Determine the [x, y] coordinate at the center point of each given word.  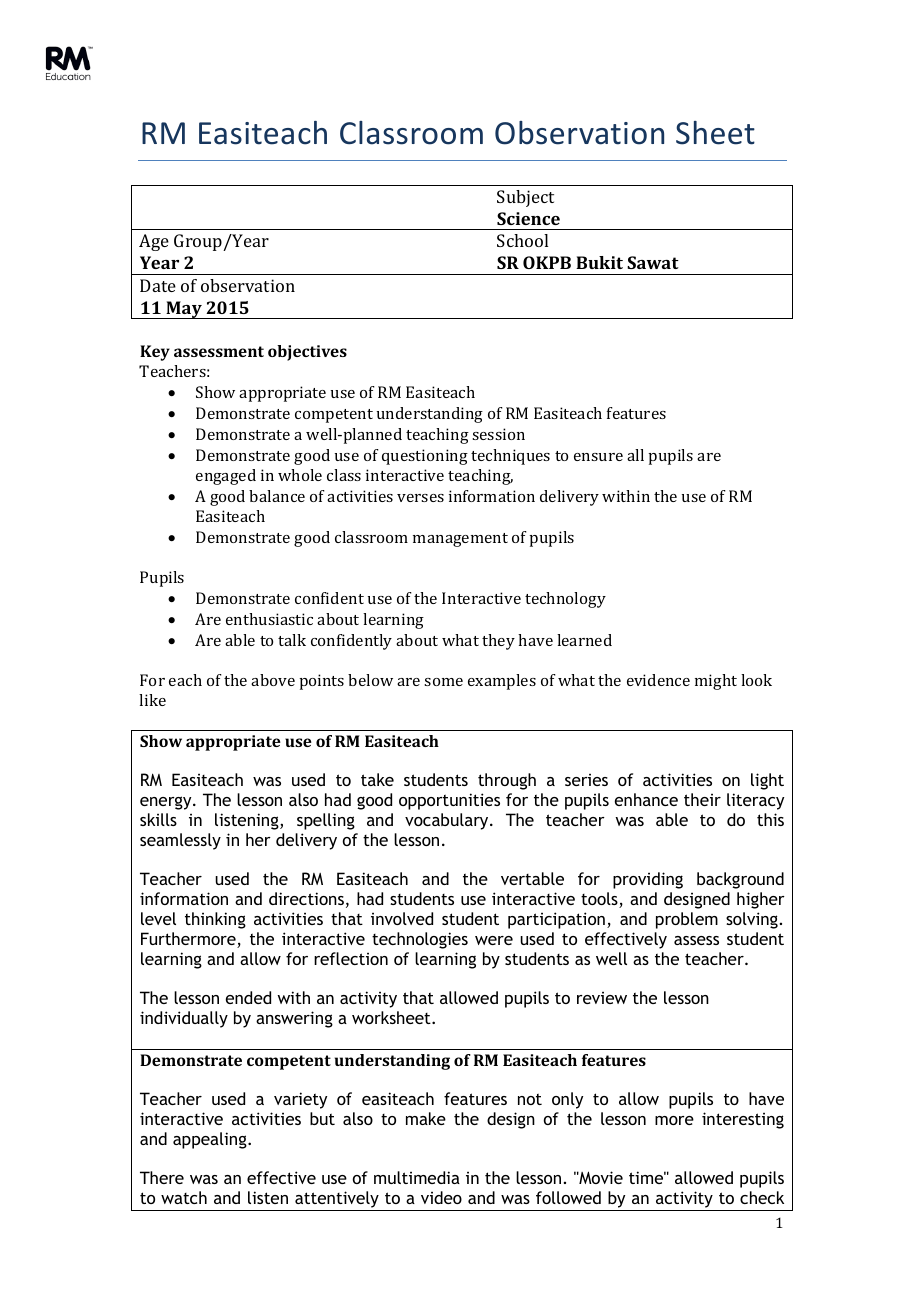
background [740, 880]
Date [158, 285]
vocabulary [448, 821]
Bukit [599, 262]
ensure [598, 457]
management [460, 540]
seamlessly [180, 841]
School [522, 240]
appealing [211, 1140]
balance [277, 496]
